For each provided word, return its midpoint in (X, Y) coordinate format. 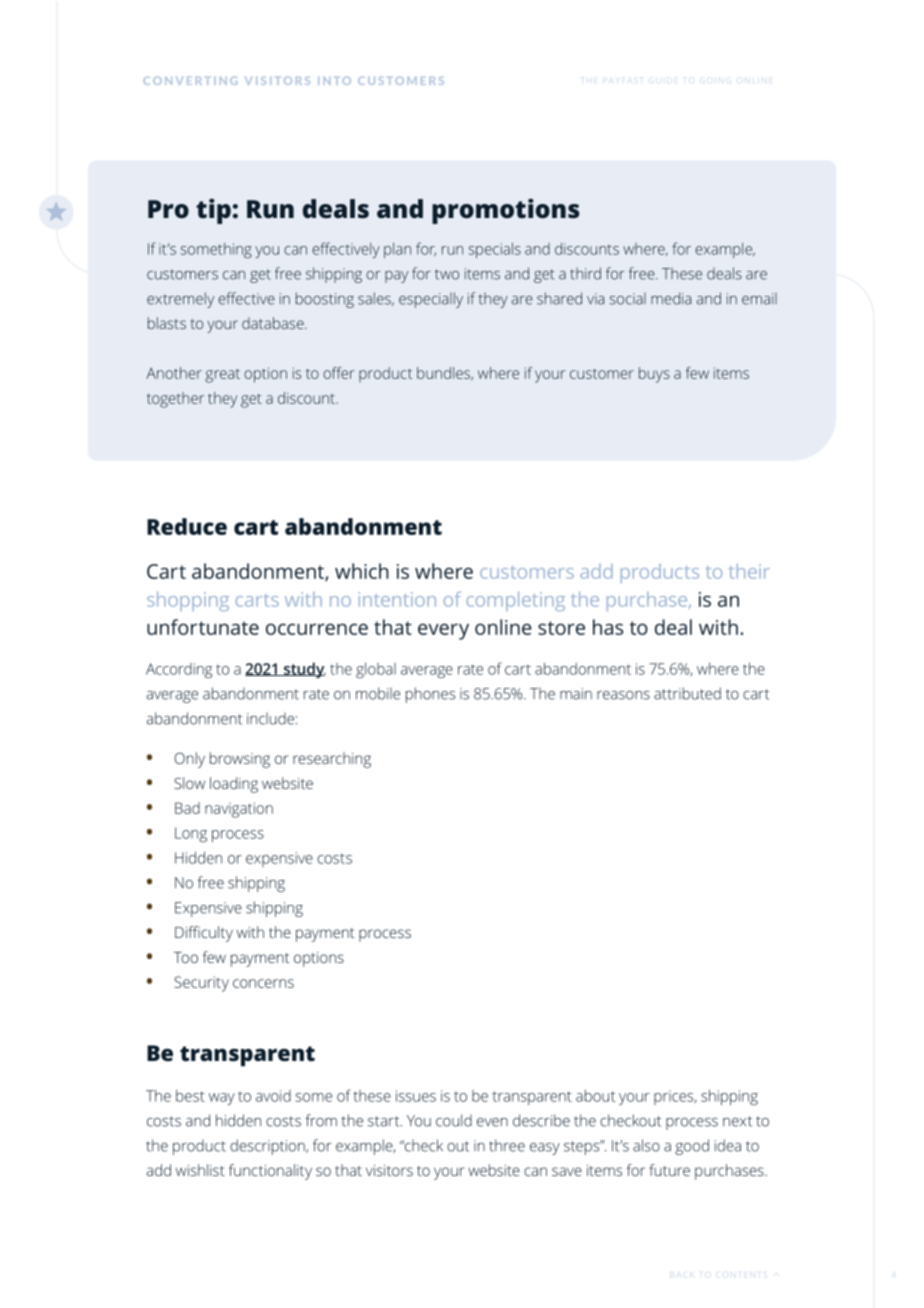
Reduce (187, 526)
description (268, 1147)
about (595, 1096)
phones (430, 695)
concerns (263, 983)
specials (495, 250)
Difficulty (204, 934)
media (671, 298)
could (454, 1120)
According (179, 670)
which (362, 571)
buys (654, 375)
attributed (687, 693)
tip (213, 211)
